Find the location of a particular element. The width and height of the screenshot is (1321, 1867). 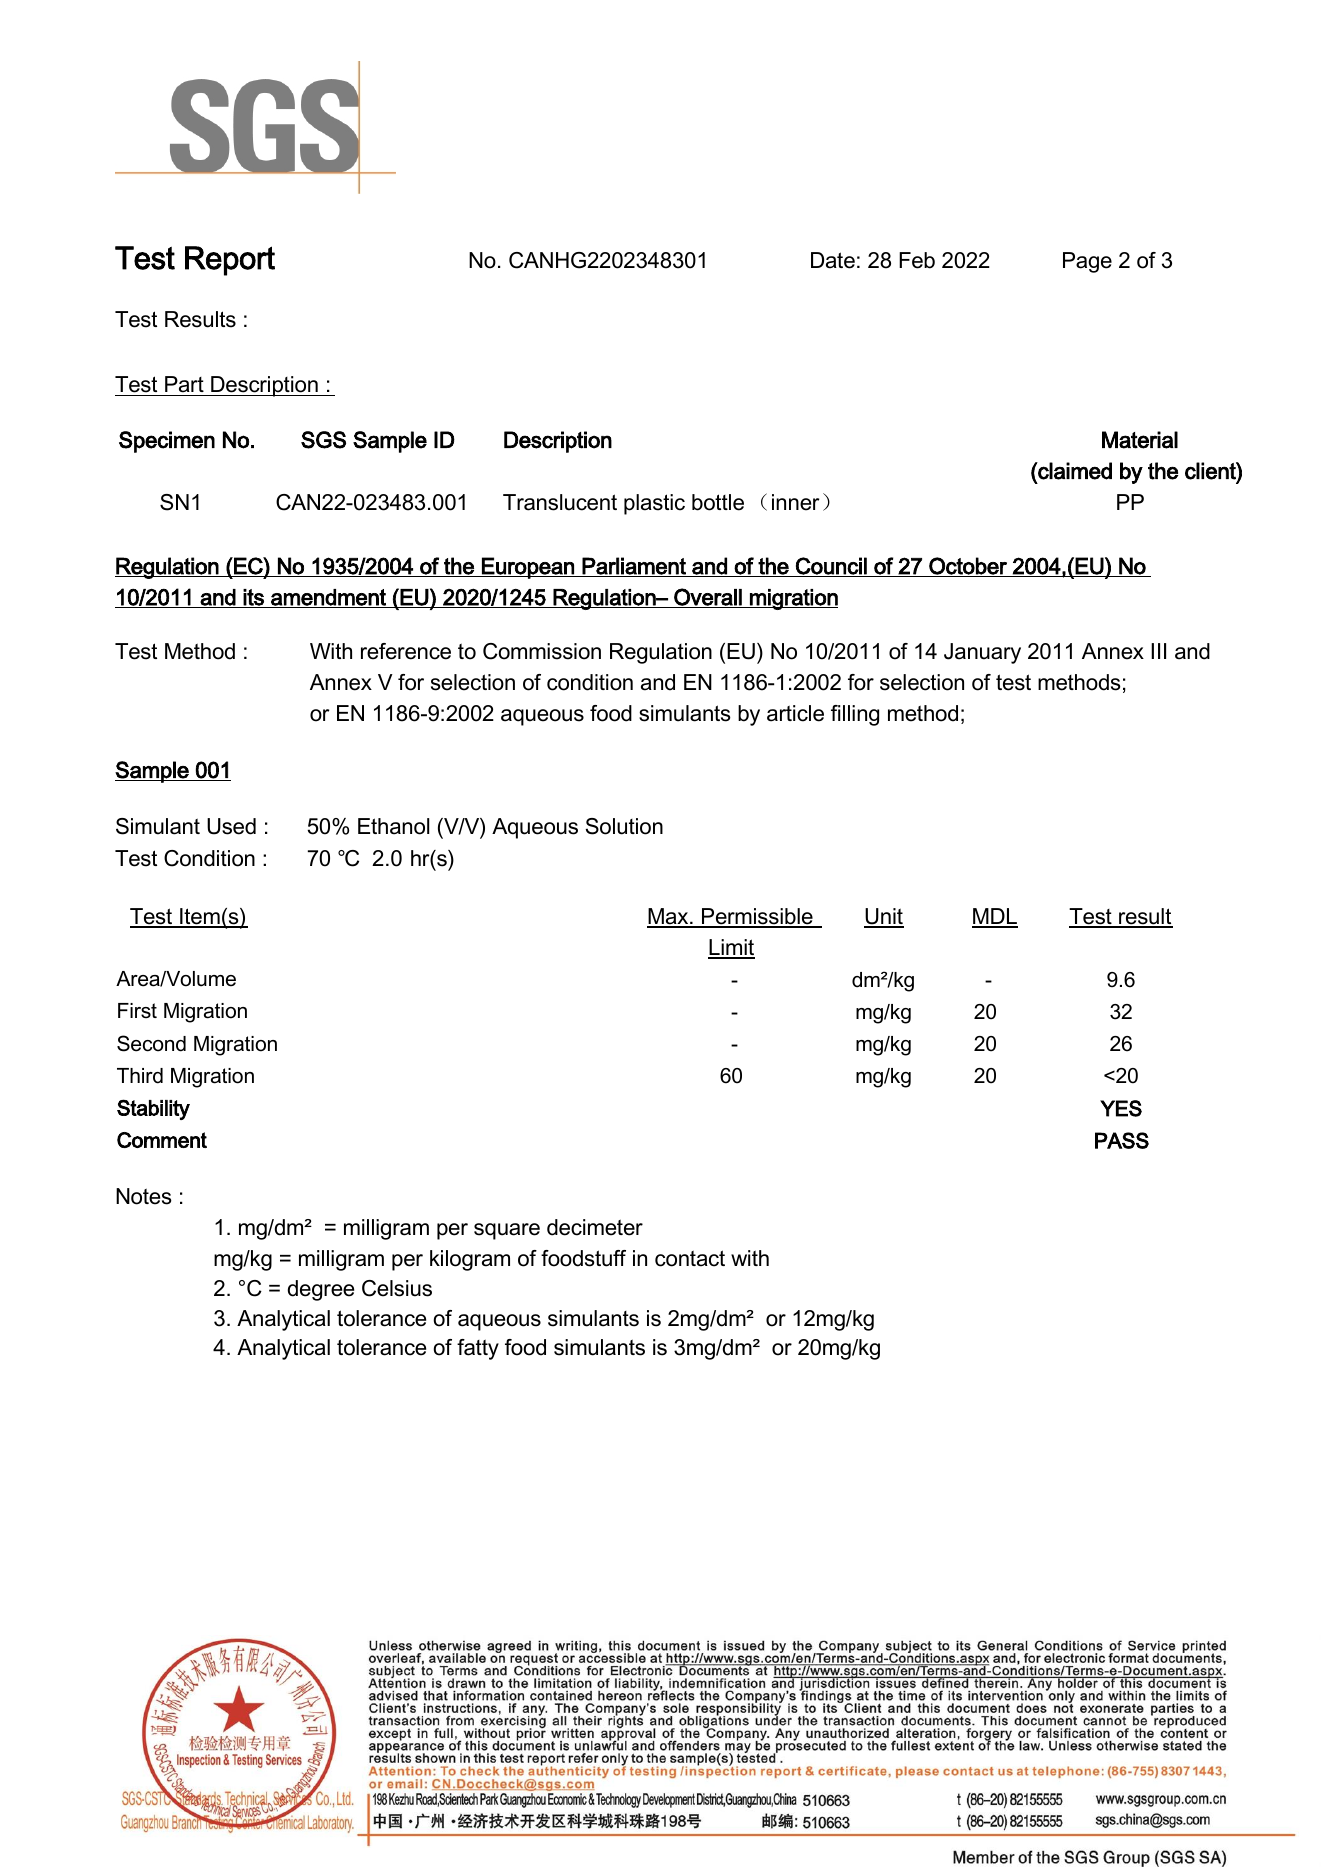

degree is located at coordinates (321, 1290).
